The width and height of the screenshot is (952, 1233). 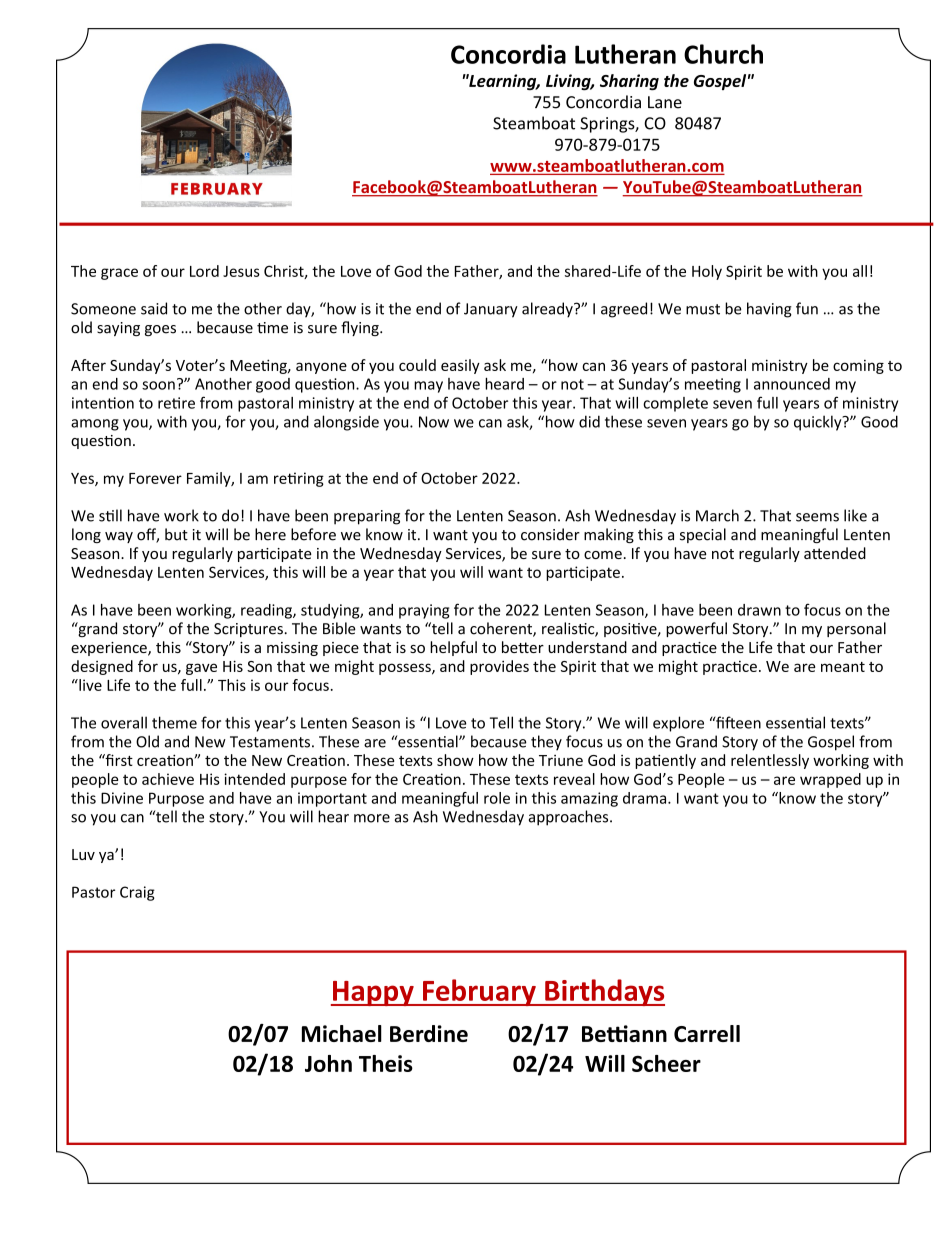 What do you see at coordinates (176, 403) in the screenshot?
I see `retire` at bounding box center [176, 403].
